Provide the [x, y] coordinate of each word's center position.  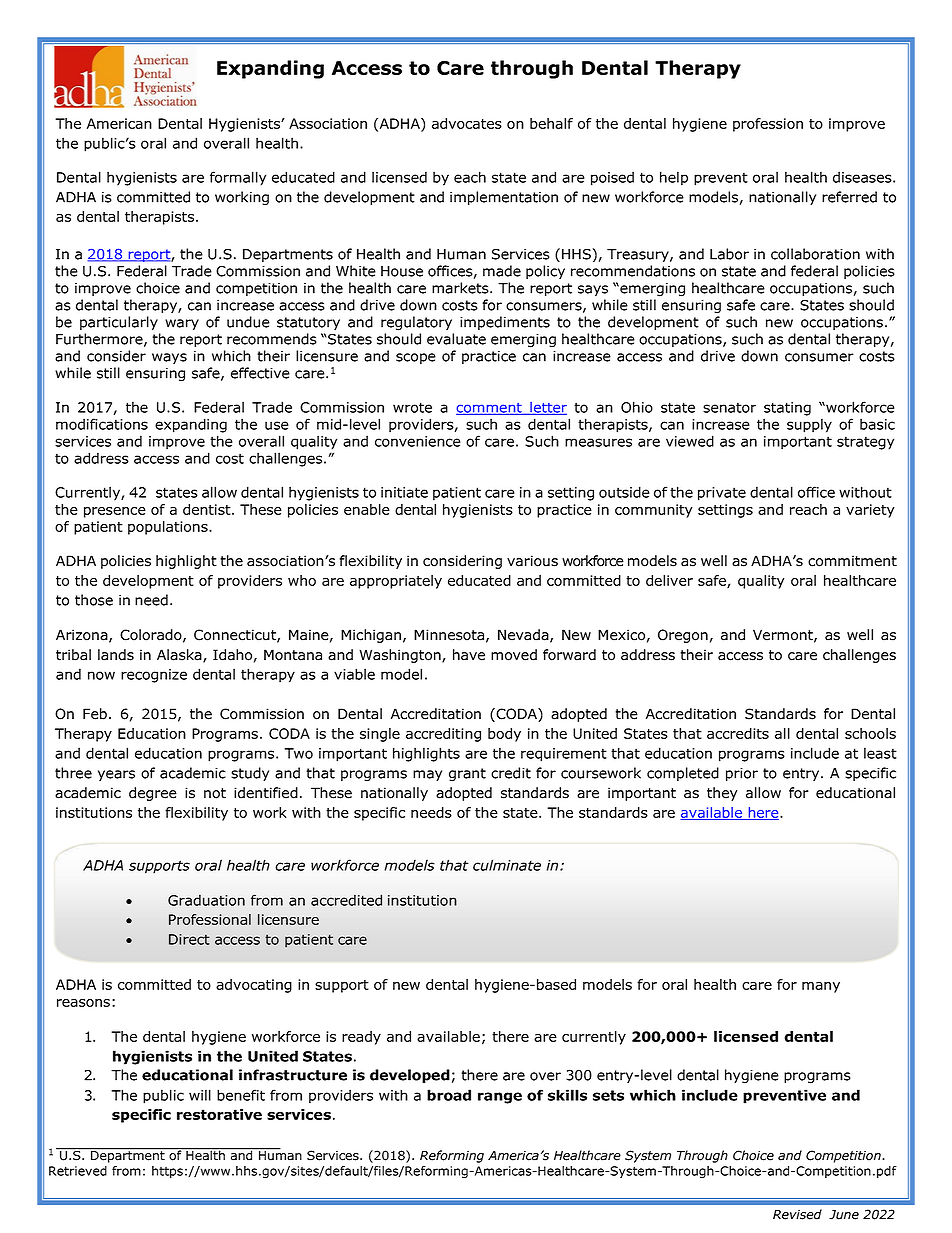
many [821, 987]
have [469, 655]
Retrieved [78, 1171]
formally [238, 178]
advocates [467, 123]
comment [490, 409]
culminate [507, 865]
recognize [154, 676]
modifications [102, 424]
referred [849, 197]
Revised [797, 1214]
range [500, 1098]
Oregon [683, 636]
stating [787, 409]
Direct [189, 939]
